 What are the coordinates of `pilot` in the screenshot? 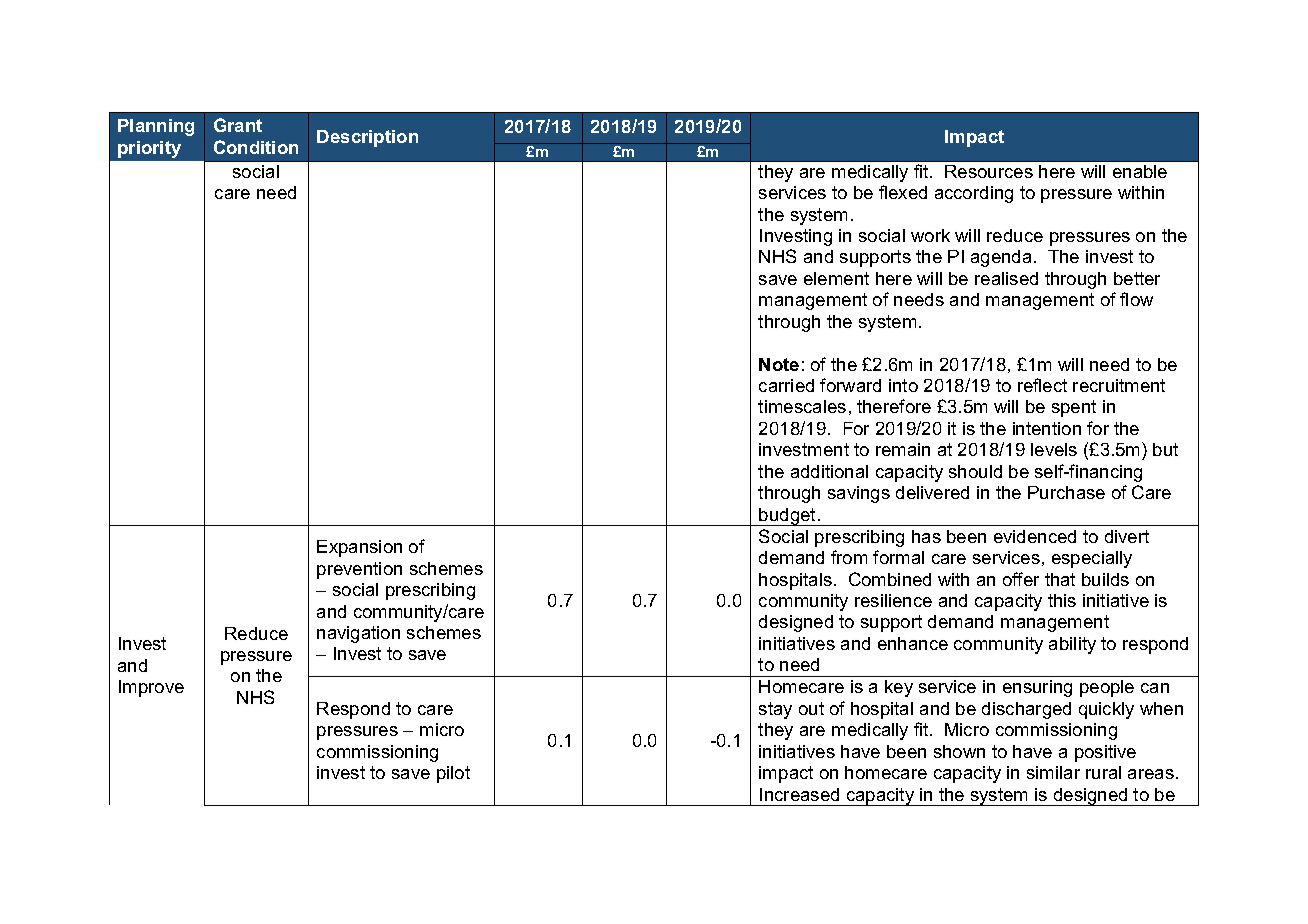 It's located at (453, 774).
